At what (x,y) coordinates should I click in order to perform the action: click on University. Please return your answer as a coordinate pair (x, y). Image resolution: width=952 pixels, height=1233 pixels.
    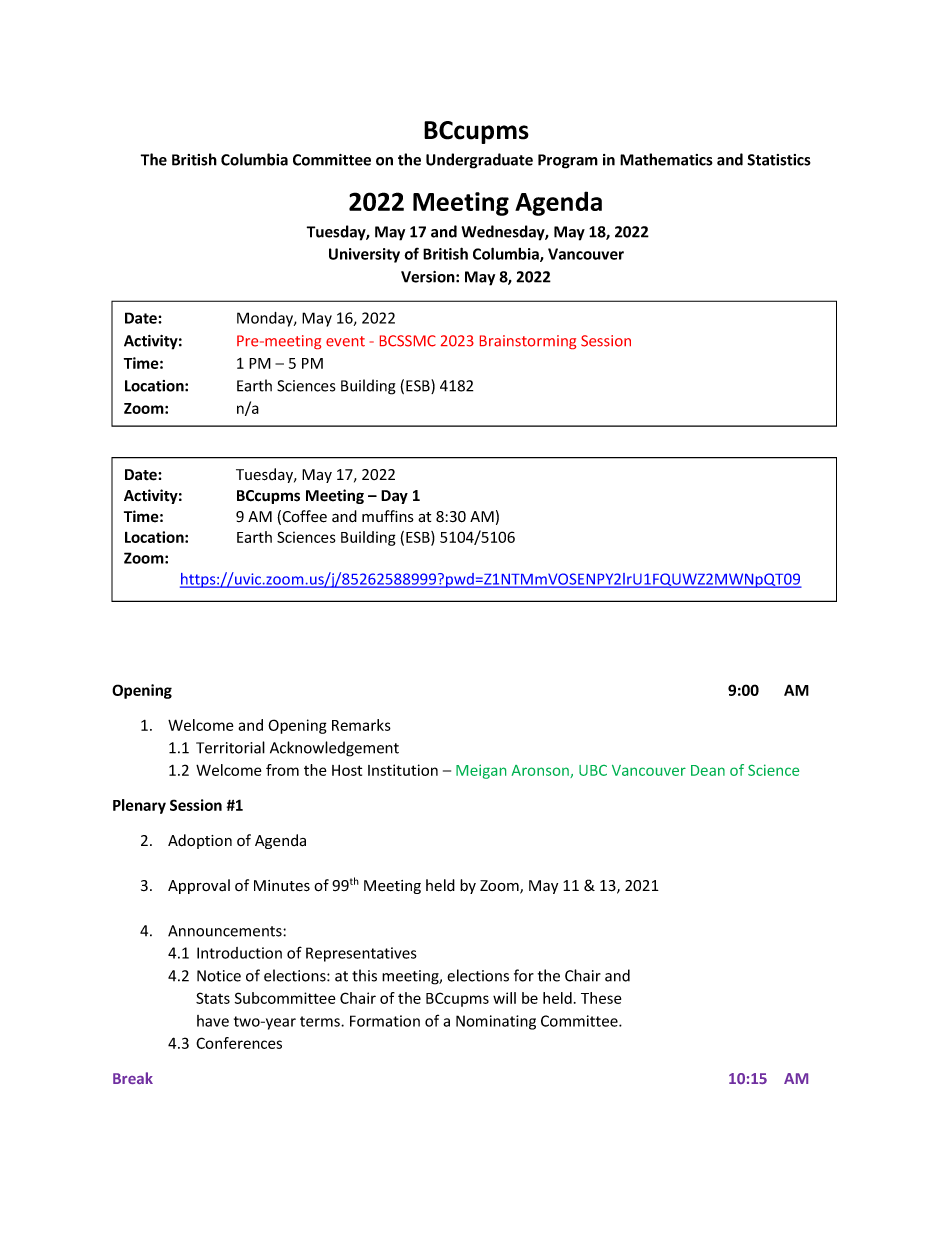
    Looking at the image, I should click on (364, 255).
